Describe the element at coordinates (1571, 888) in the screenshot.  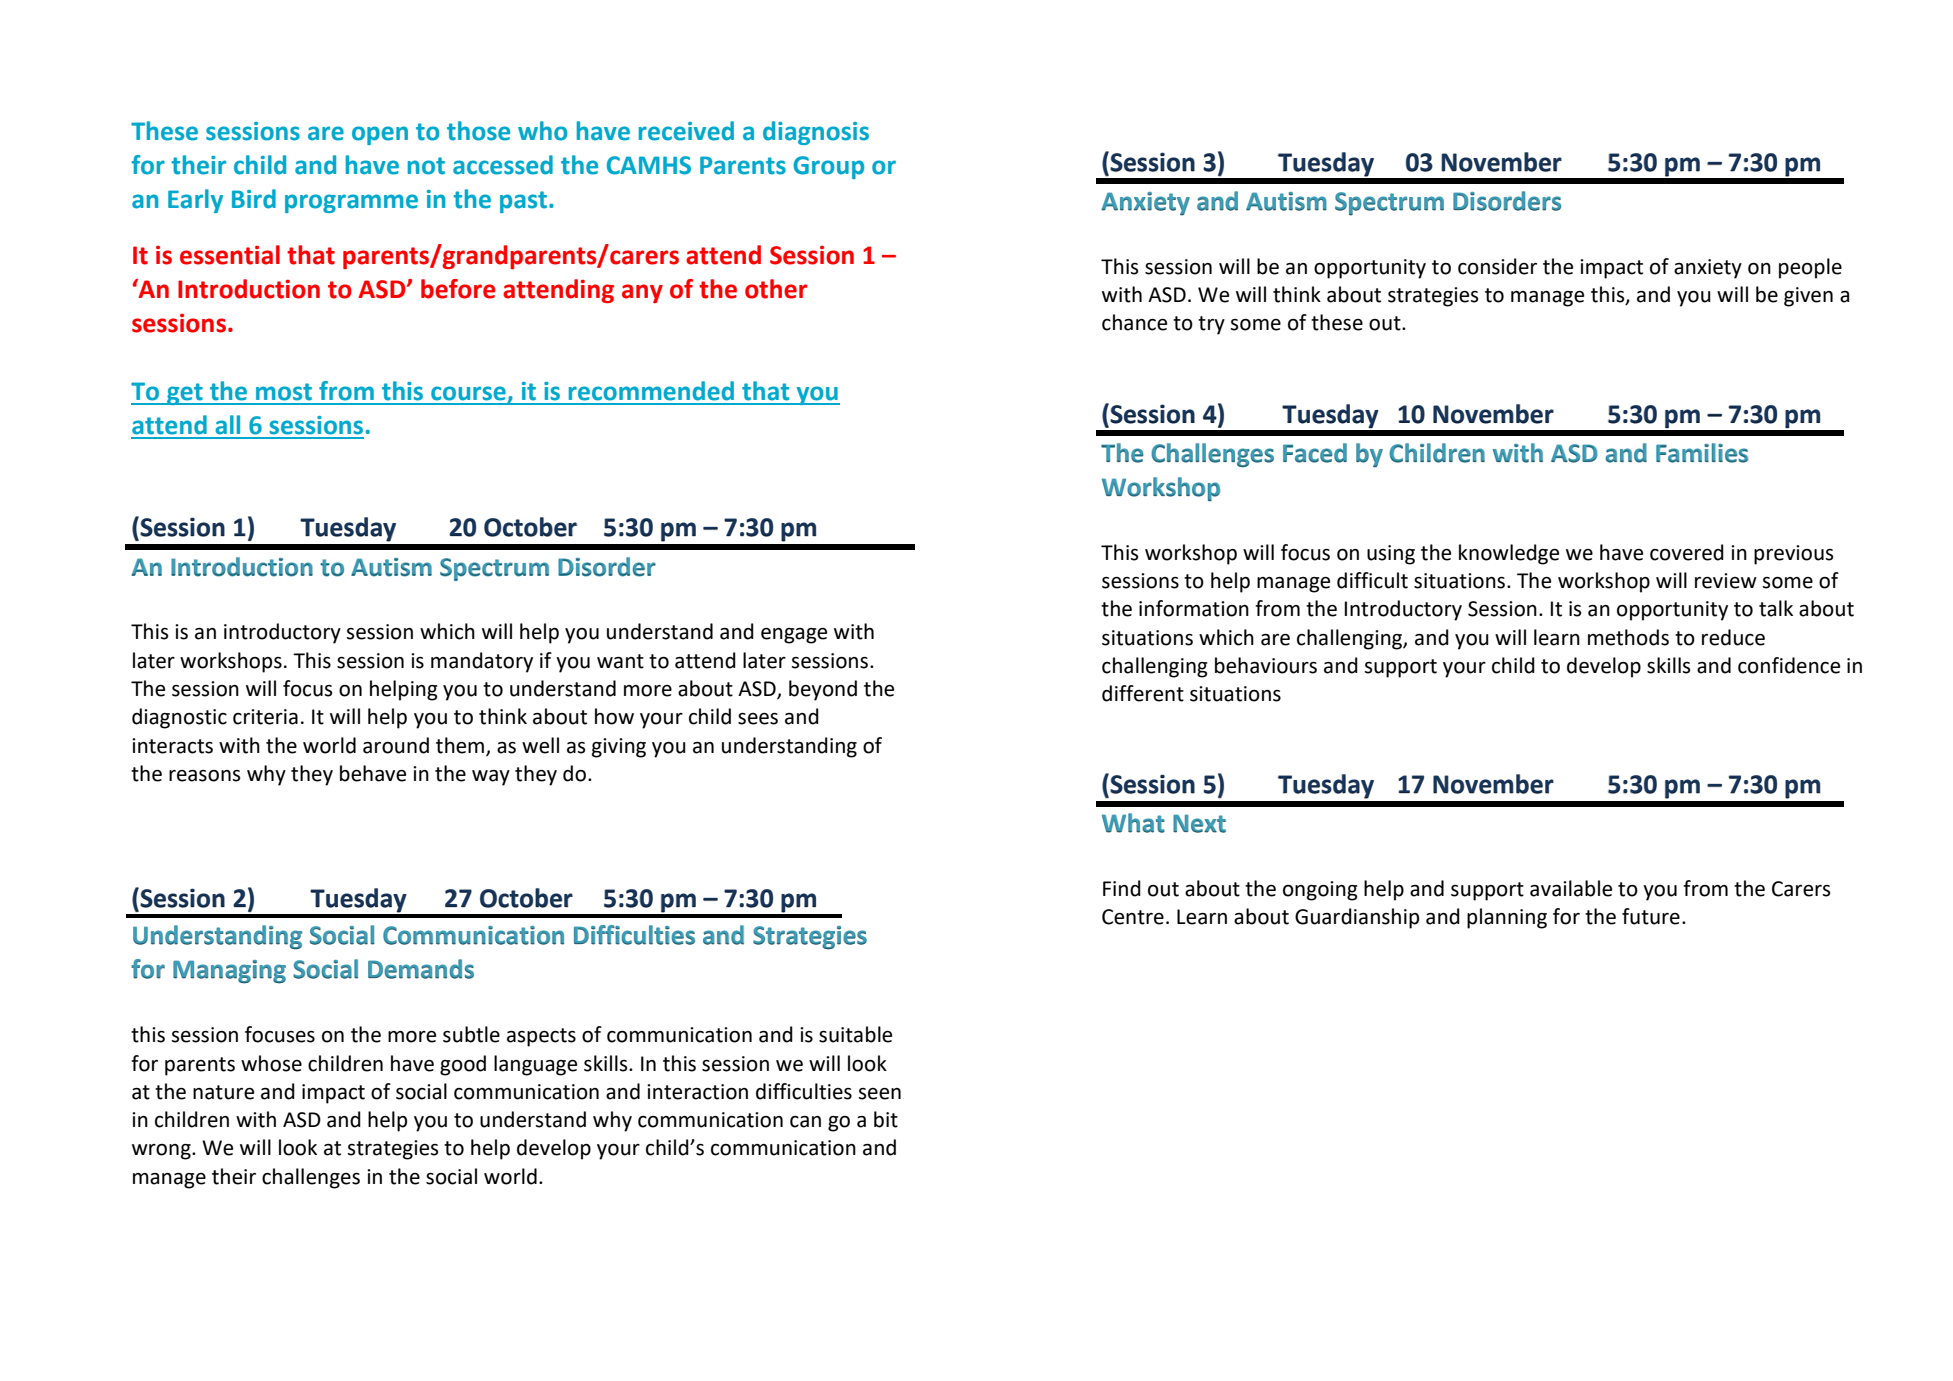
I see `available` at that location.
